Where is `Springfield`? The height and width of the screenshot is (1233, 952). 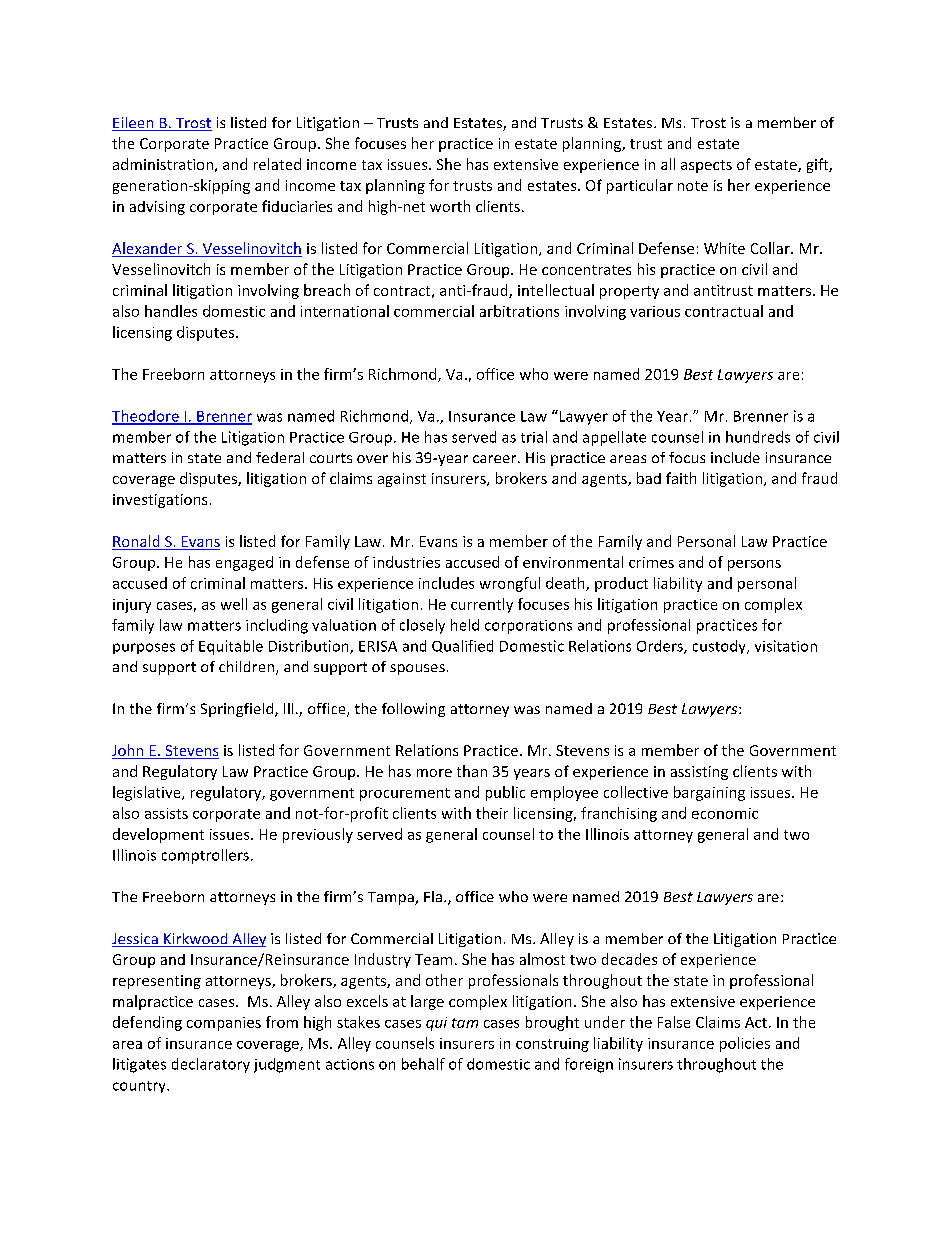
Springfield is located at coordinates (238, 710).
